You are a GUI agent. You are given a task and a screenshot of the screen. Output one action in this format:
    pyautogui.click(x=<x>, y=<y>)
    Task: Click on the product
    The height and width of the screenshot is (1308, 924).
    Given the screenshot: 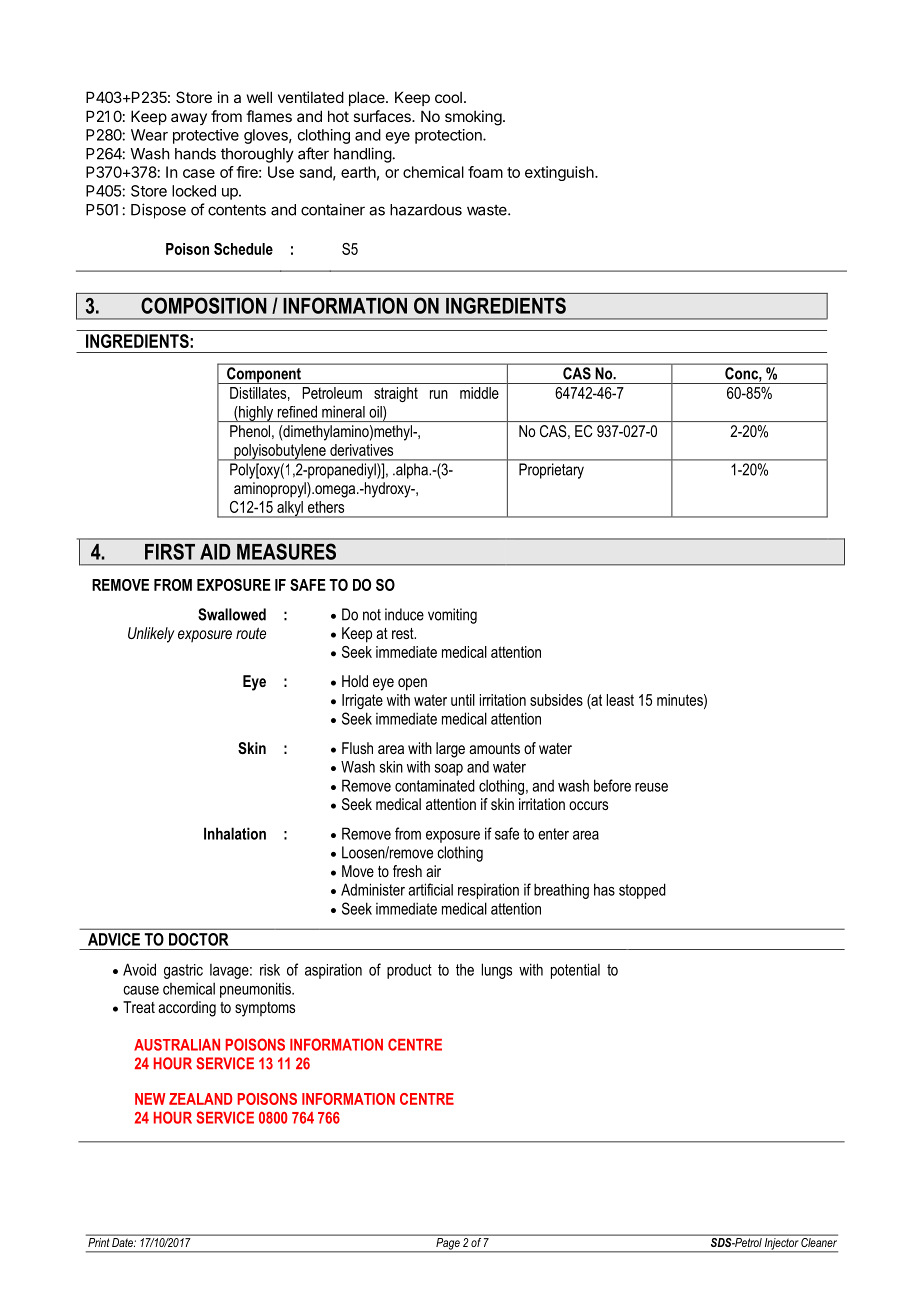 What is the action you would take?
    pyautogui.click(x=409, y=971)
